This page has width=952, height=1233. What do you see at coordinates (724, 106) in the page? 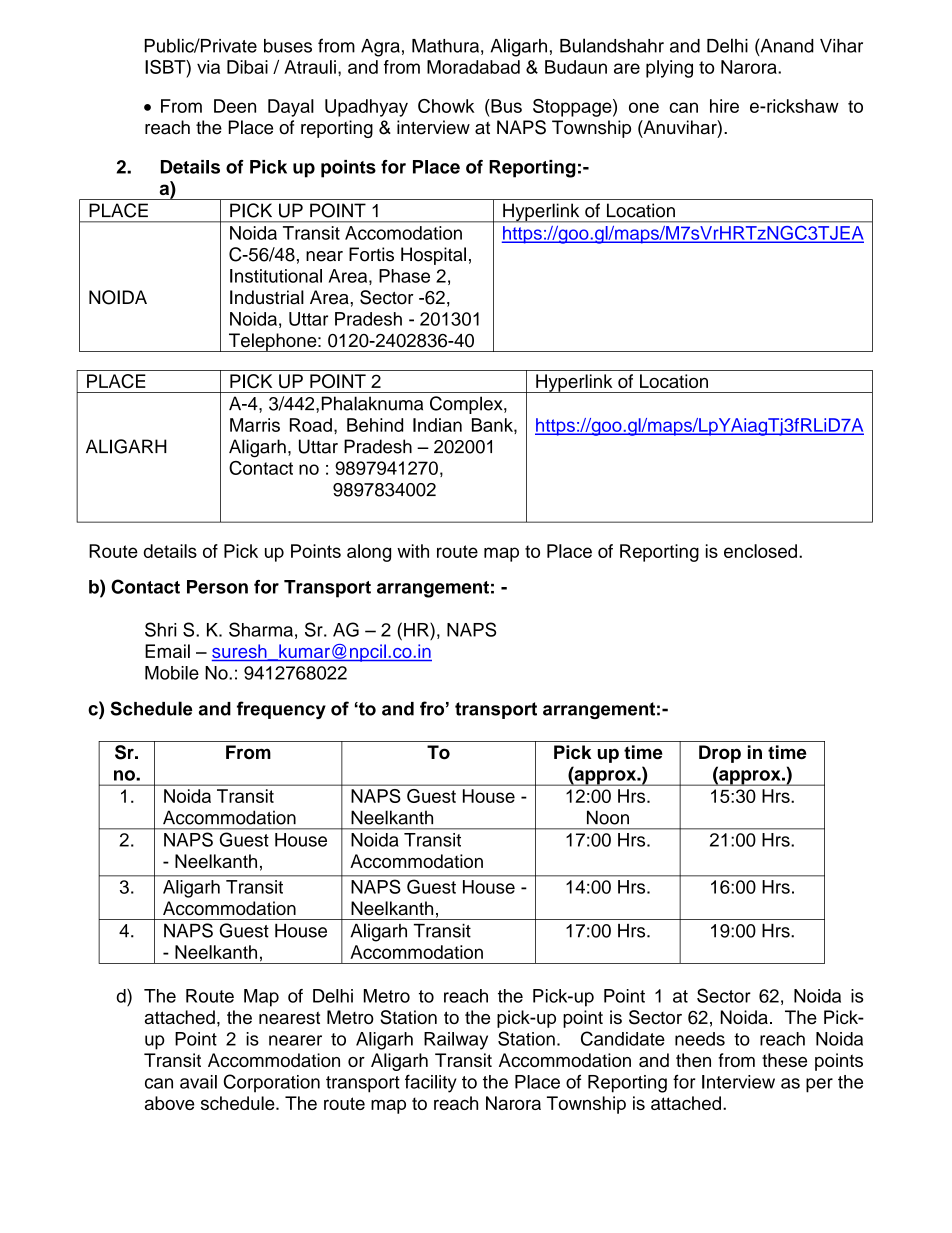
I see `hire` at bounding box center [724, 106].
